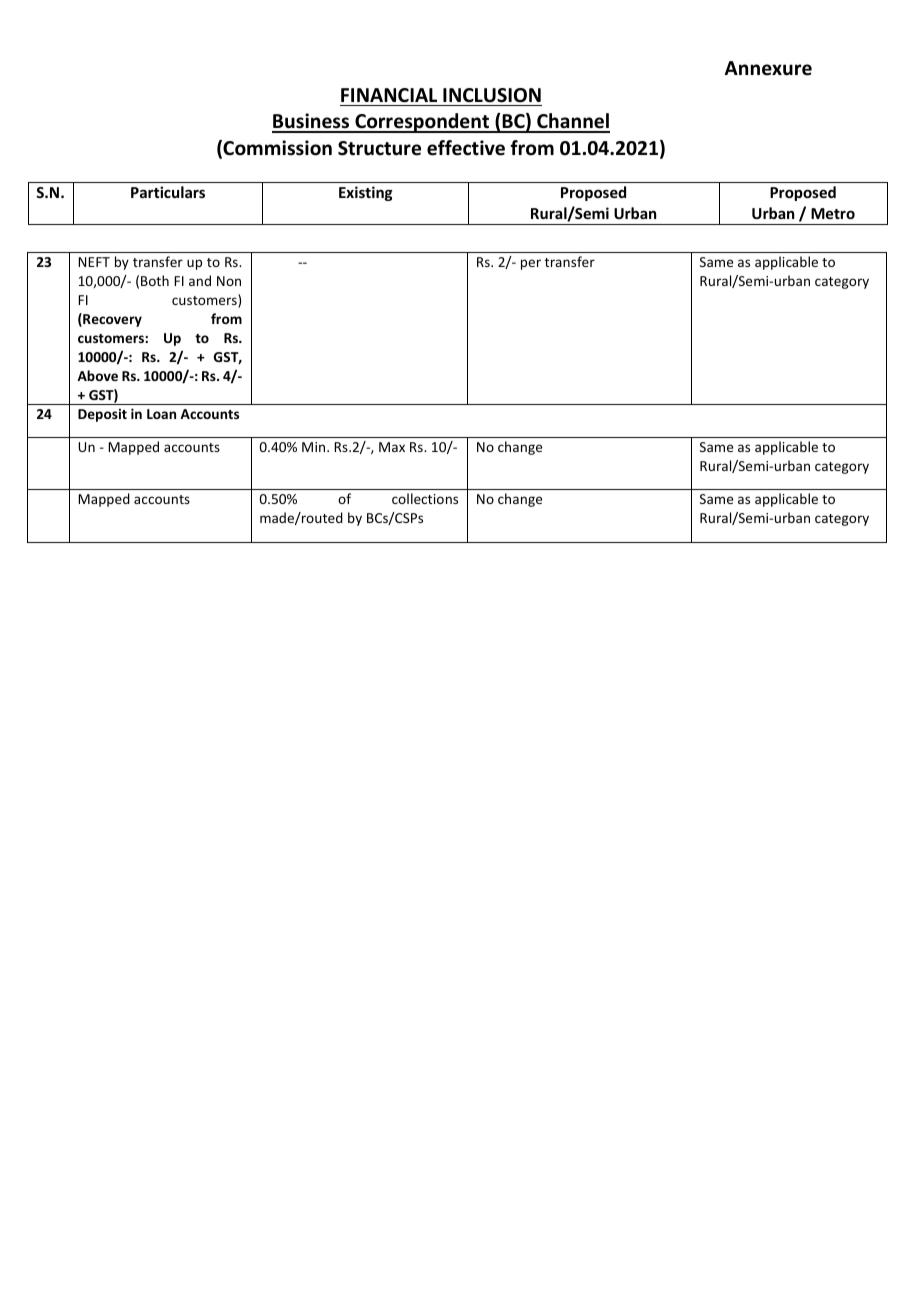 Image resolution: width=924 pixels, height=1308 pixels. I want to click on Max, so click(392, 447).
